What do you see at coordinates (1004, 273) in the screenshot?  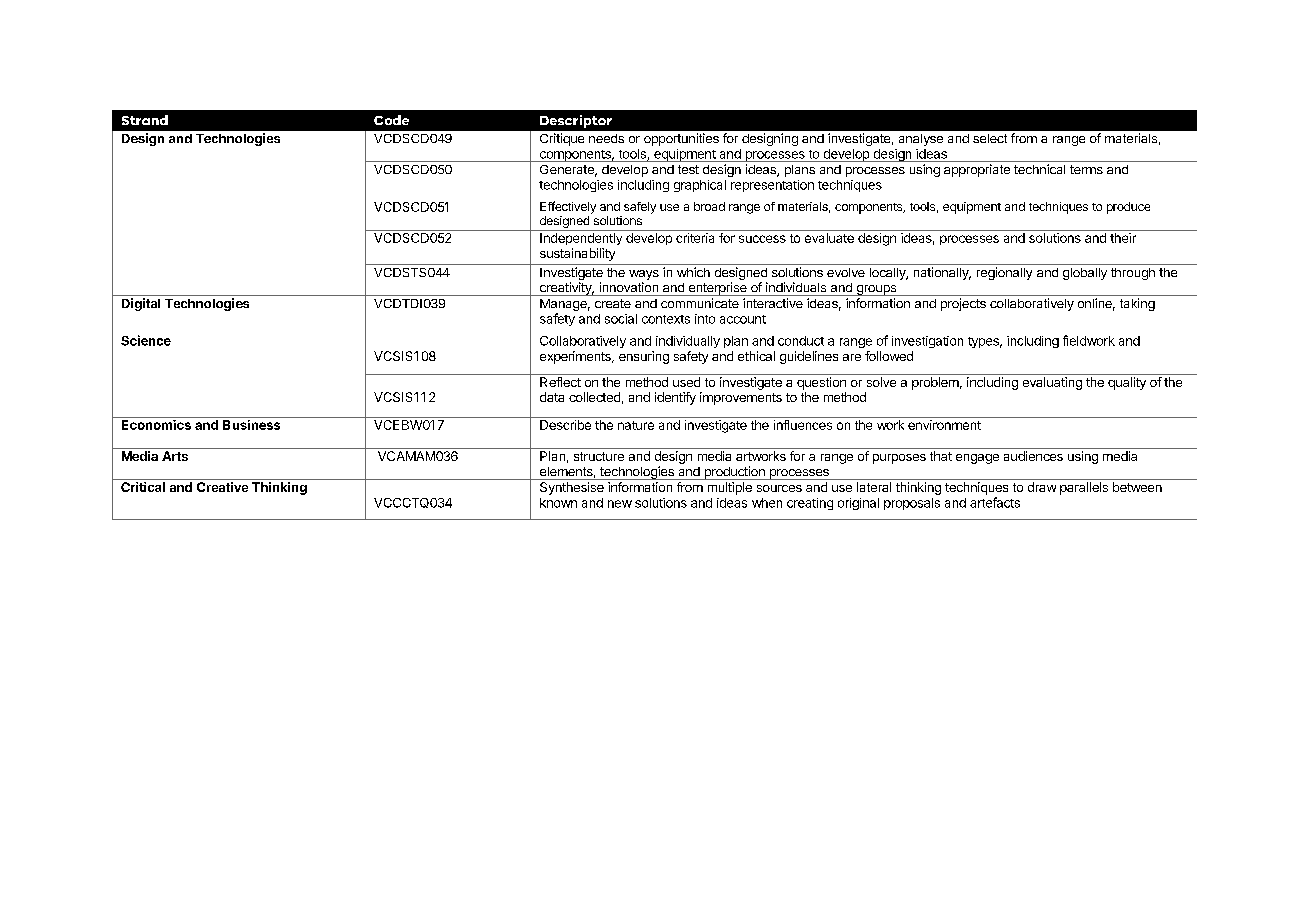 I see `regionally` at bounding box center [1004, 273].
